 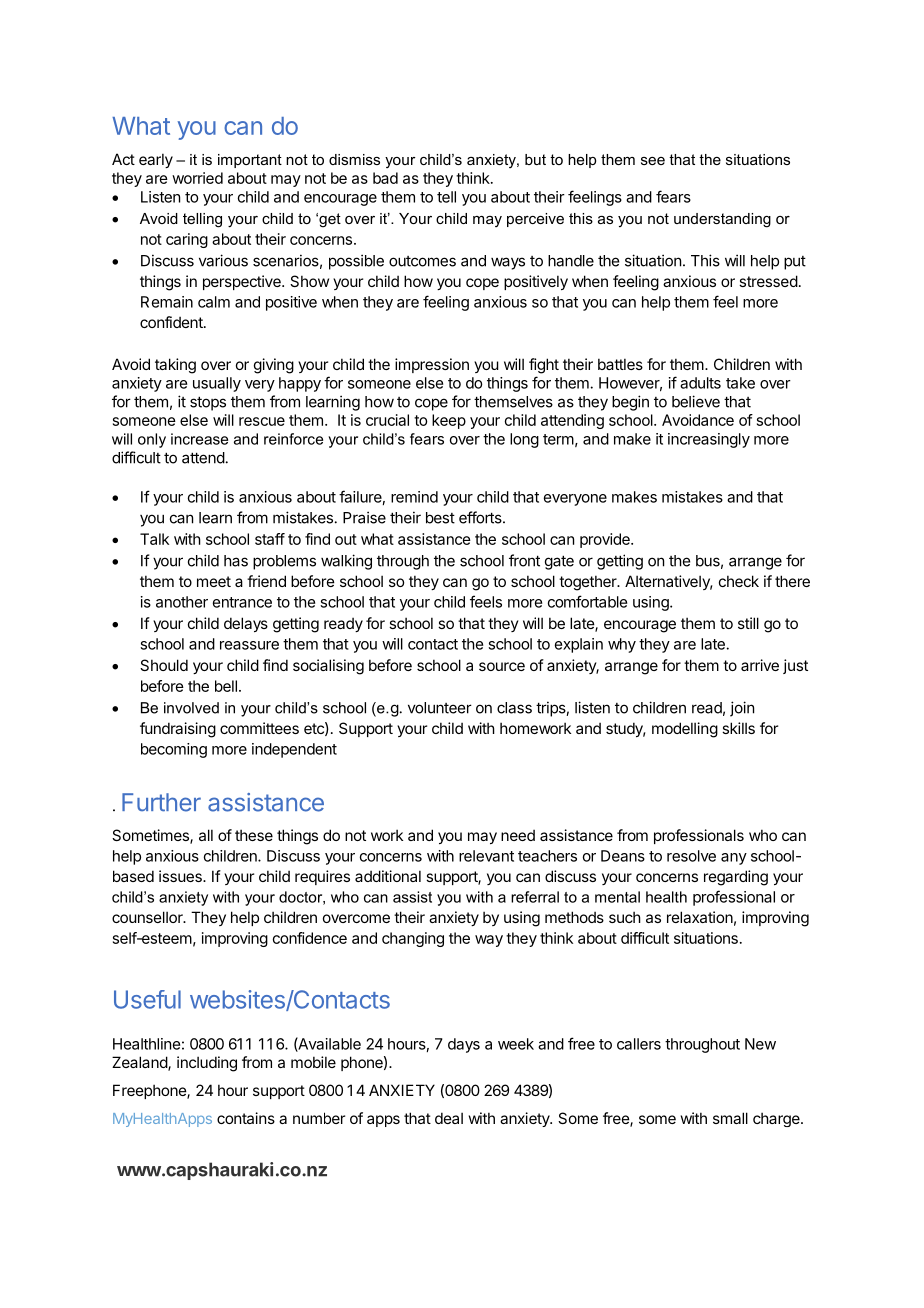 What do you see at coordinates (734, 859) in the image?
I see `any` at bounding box center [734, 859].
